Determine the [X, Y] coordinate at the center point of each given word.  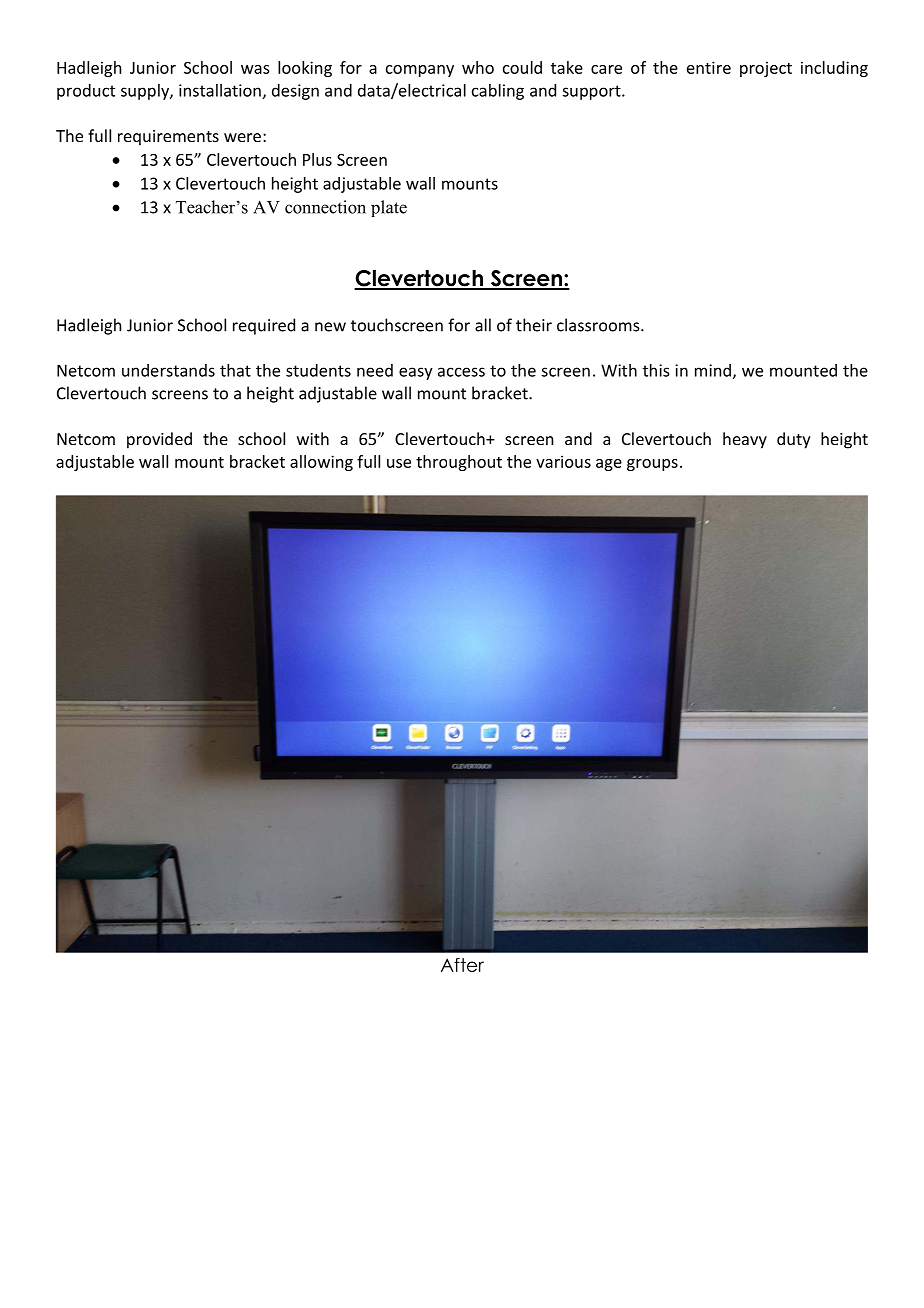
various [563, 461]
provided [159, 440]
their [534, 325]
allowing [321, 463]
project [766, 69]
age [609, 465]
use [399, 463]
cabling [498, 92]
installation [220, 90]
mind [713, 370]
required [264, 326]
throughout [459, 463]
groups [652, 465]
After [462, 965]
